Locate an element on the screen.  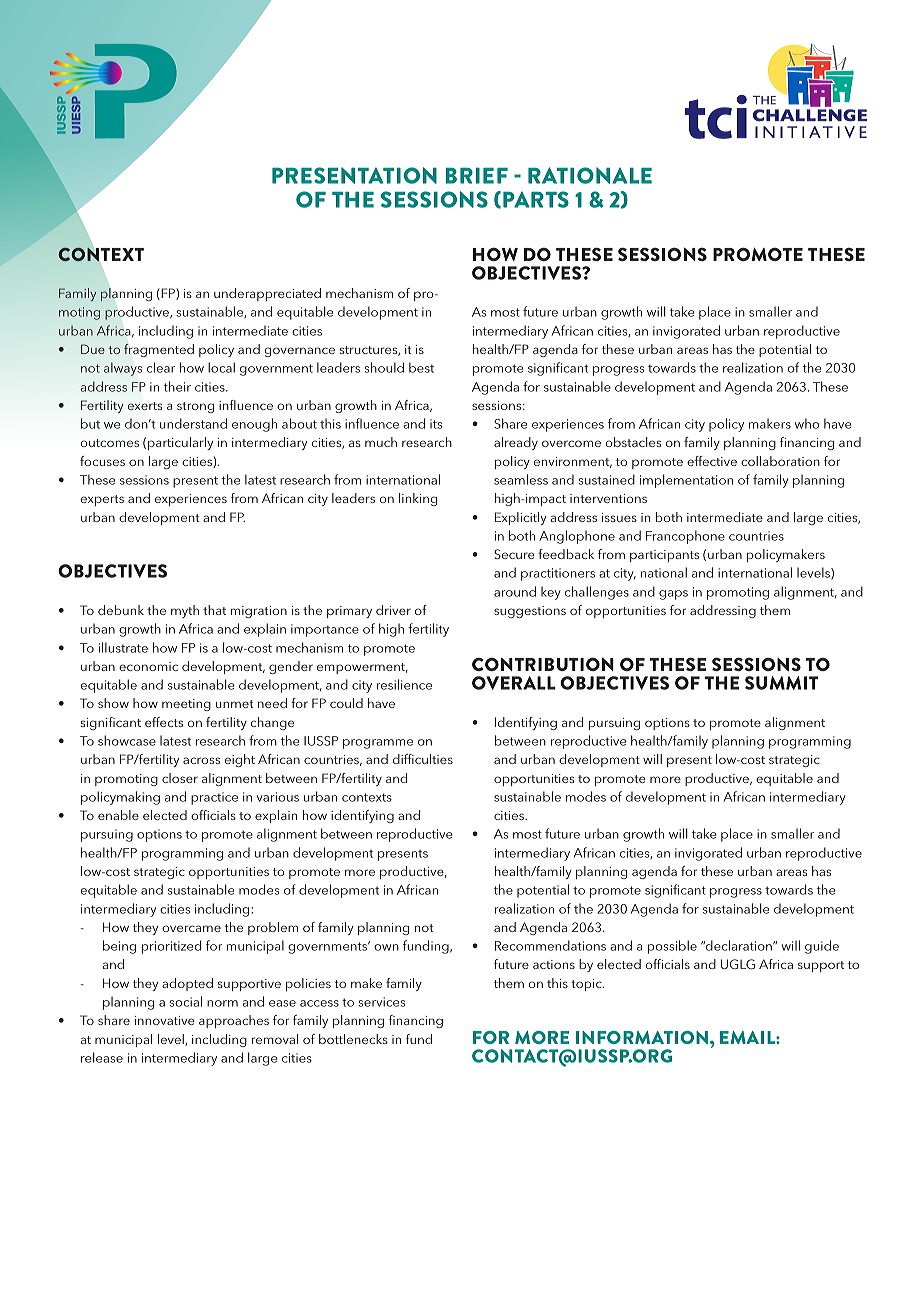
difficulties is located at coordinates (423, 759).
